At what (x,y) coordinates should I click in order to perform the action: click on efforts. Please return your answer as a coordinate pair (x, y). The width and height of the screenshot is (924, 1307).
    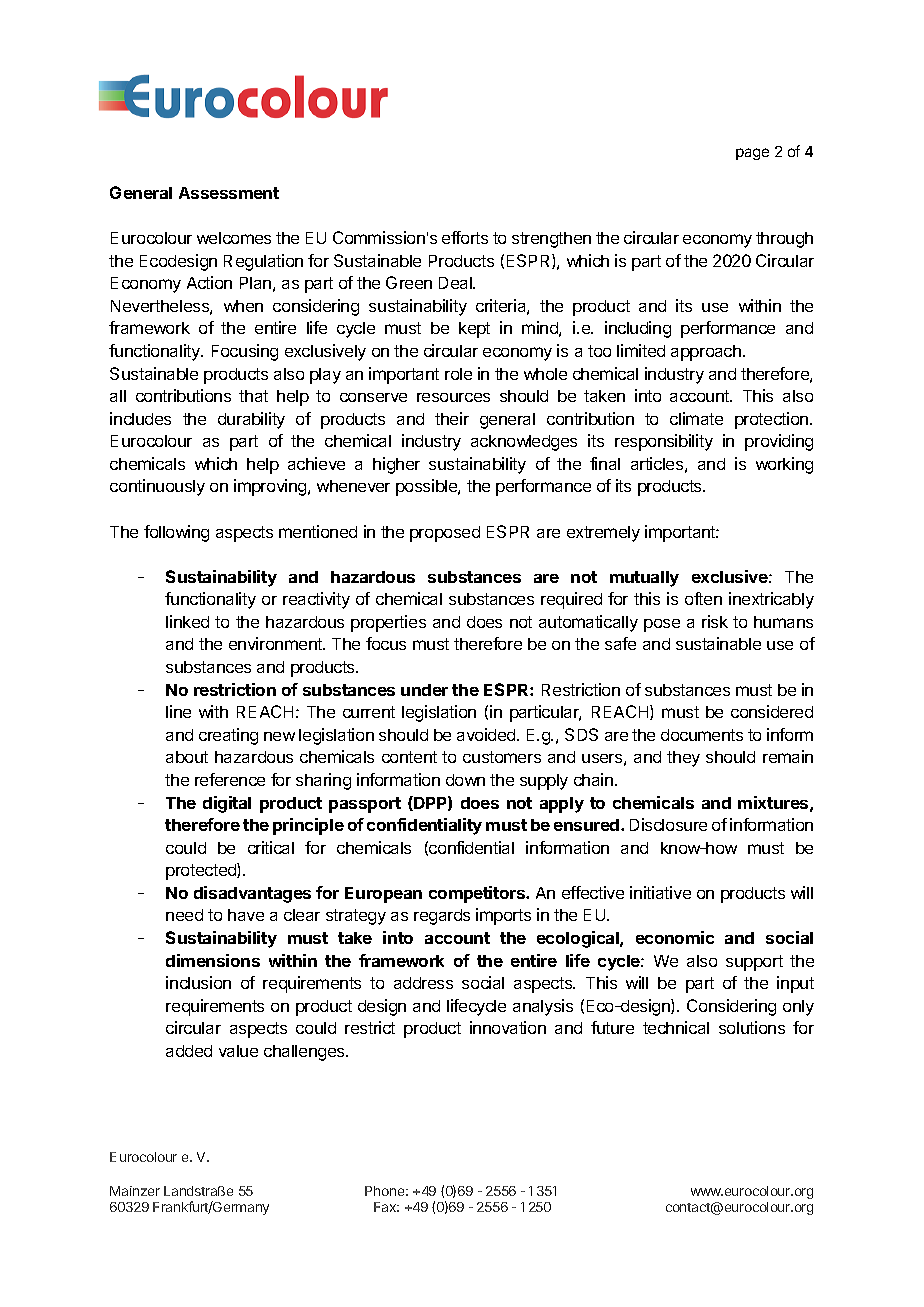
    Looking at the image, I should click on (465, 237).
